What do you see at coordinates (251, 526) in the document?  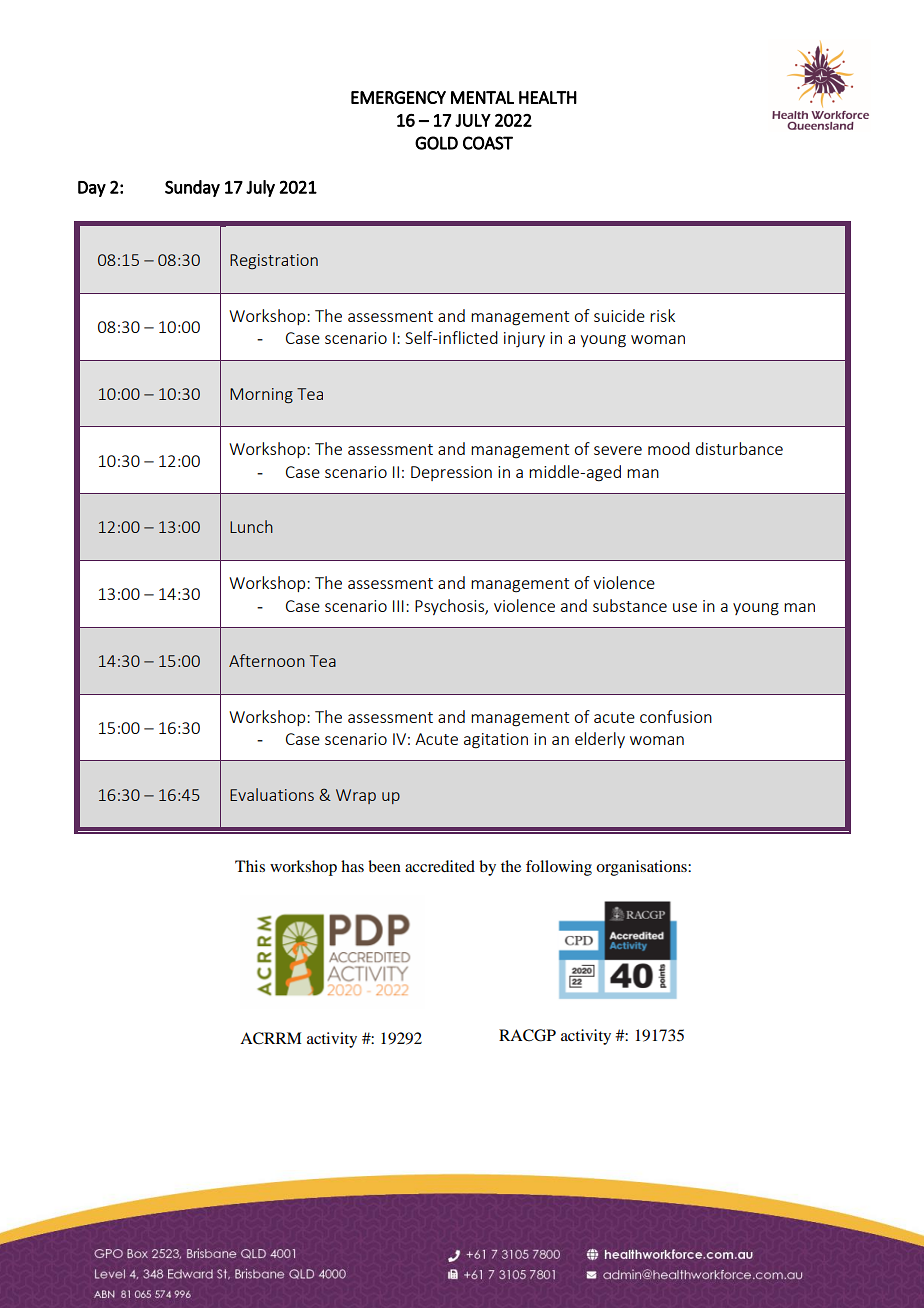 I see `Lunch` at bounding box center [251, 526].
